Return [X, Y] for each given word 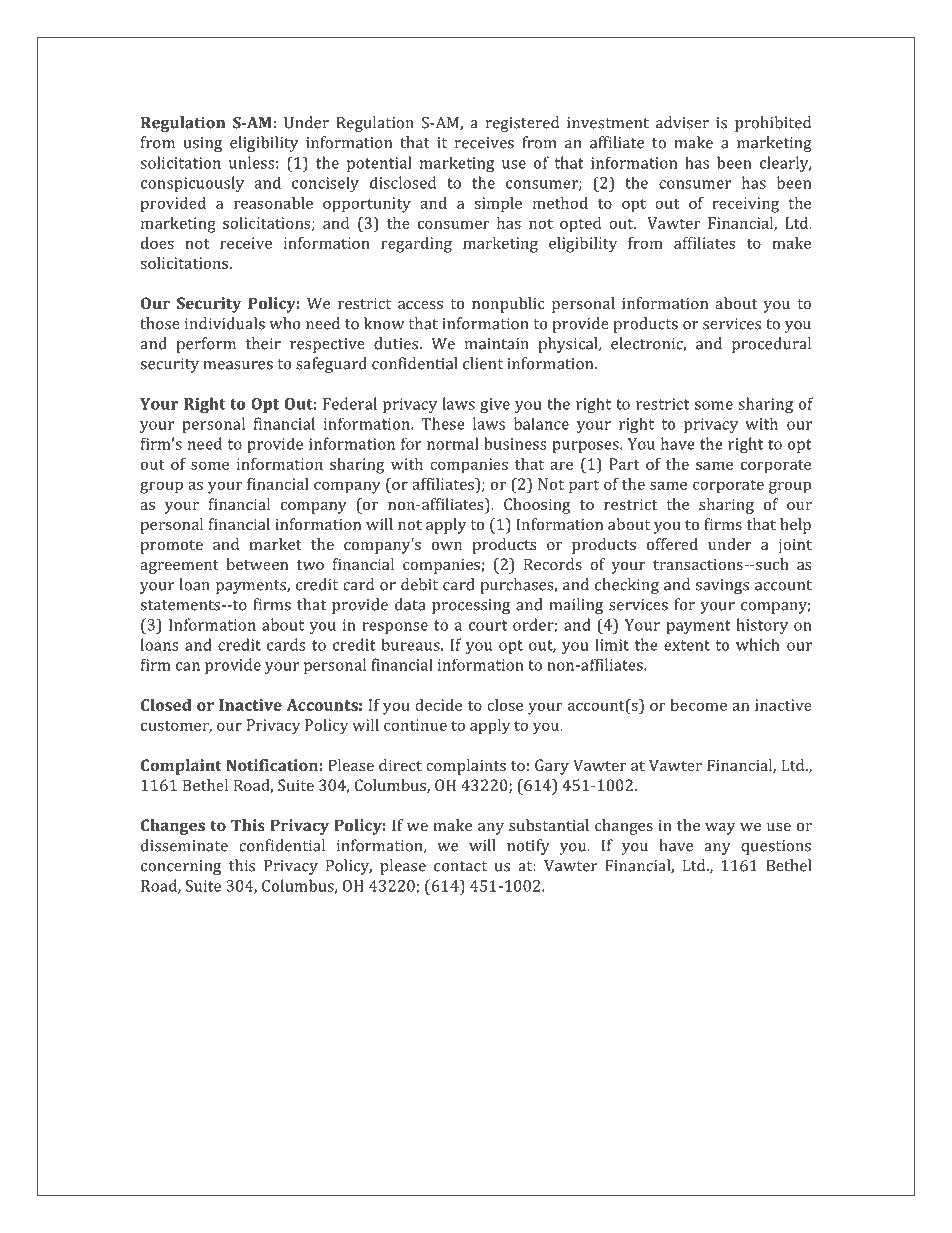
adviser [682, 122]
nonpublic [508, 305]
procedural [771, 345]
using [202, 144]
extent [687, 645]
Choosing [537, 506]
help [795, 526]
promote [171, 547]
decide [438, 705]
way [720, 829]
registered [522, 124]
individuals [225, 323]
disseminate [184, 845]
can [188, 666]
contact [460, 866]
